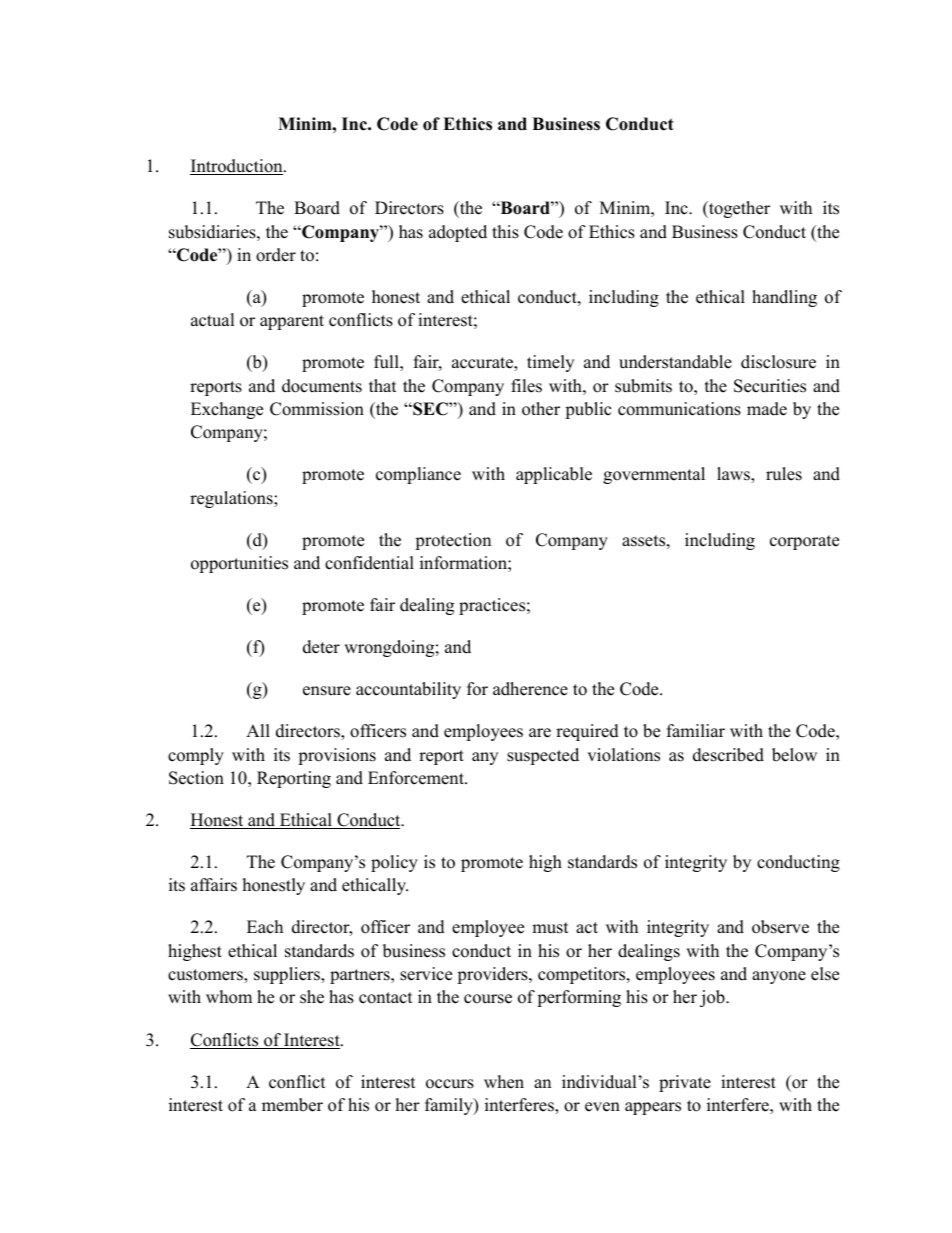  Describe the element at coordinates (696, 730) in the screenshot. I see `familiar` at that location.
